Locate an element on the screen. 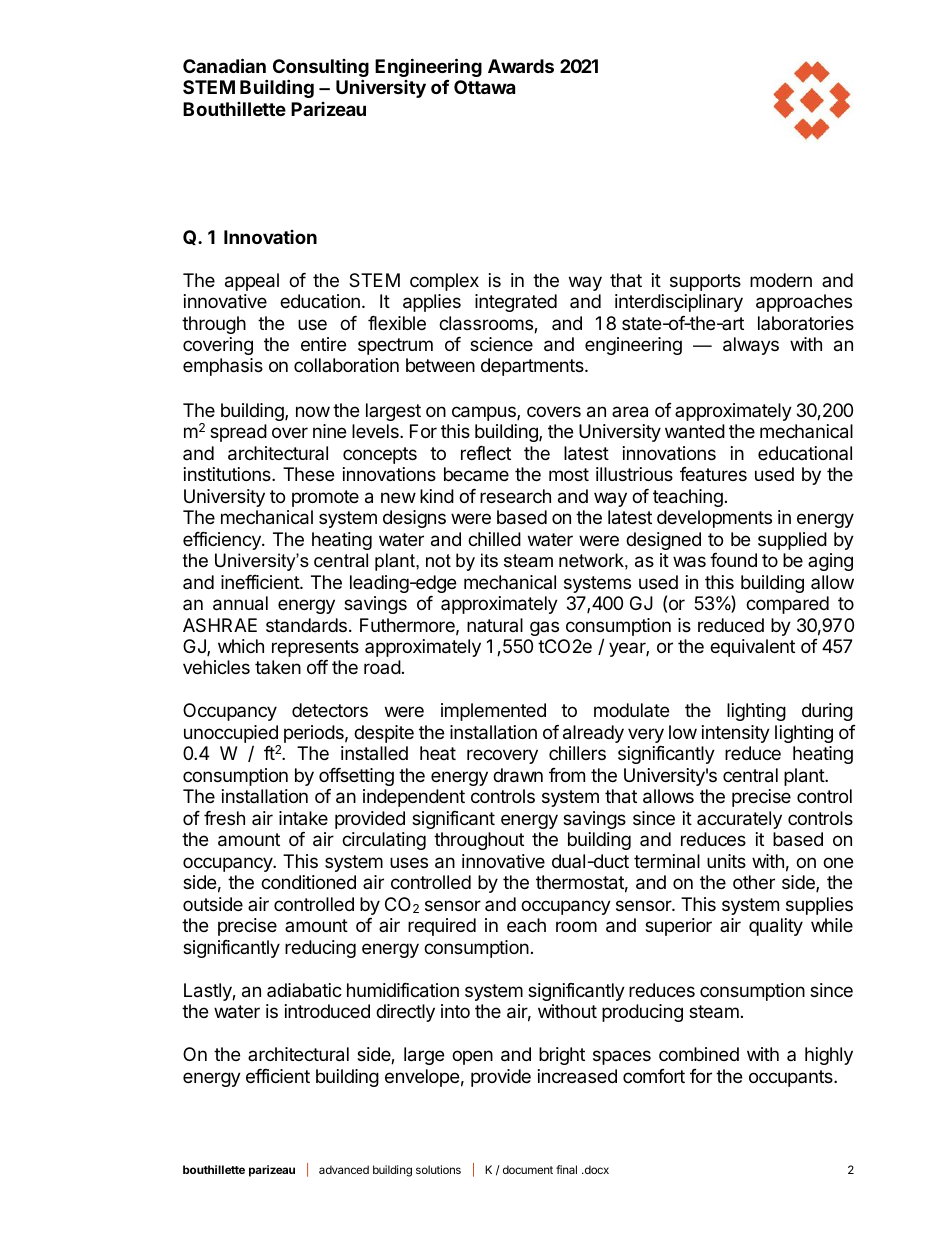 Image resolution: width=952 pixels, height=1233 pixels. Consulting is located at coordinates (321, 69).
